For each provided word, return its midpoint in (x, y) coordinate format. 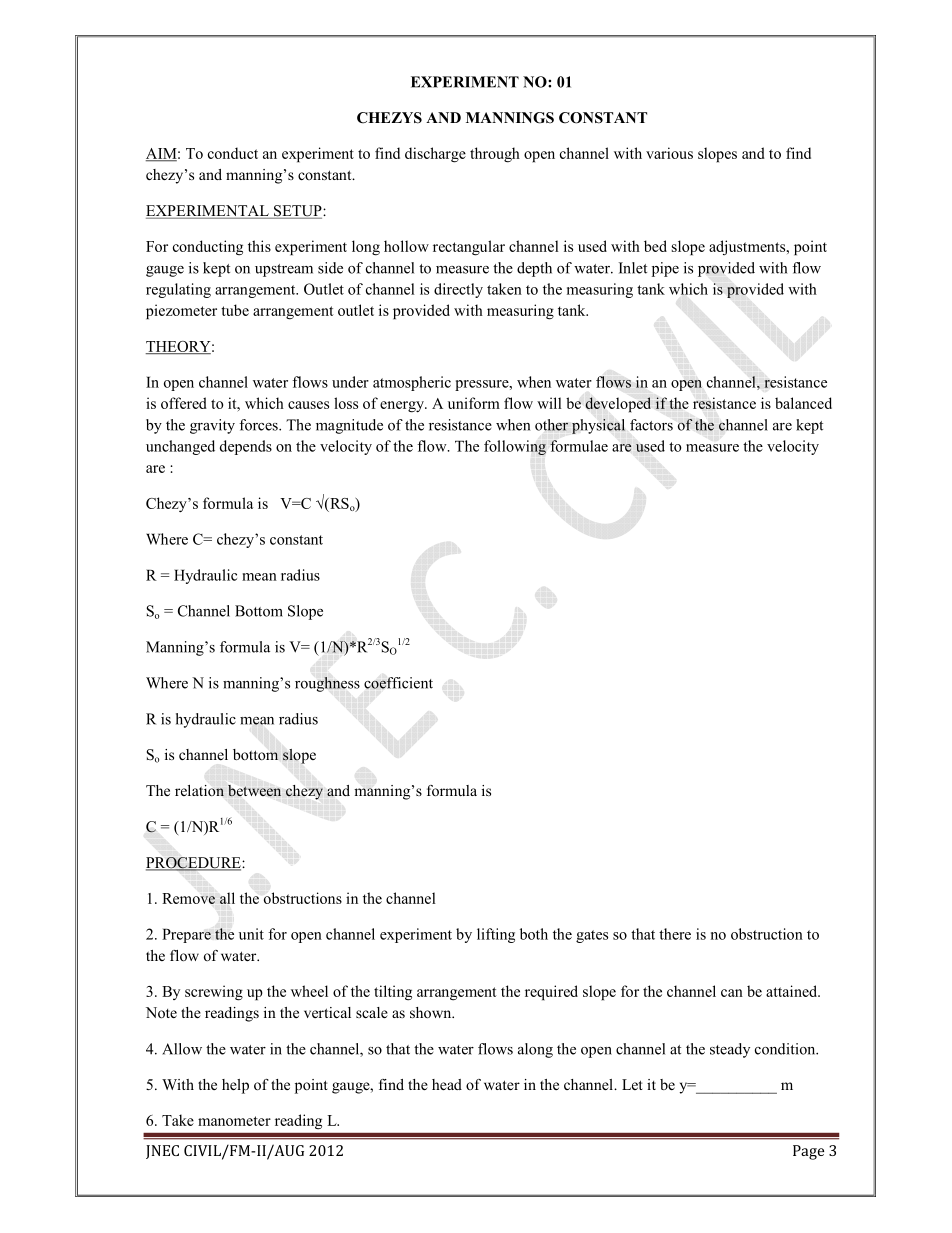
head (447, 1084)
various (669, 153)
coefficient (398, 683)
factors (651, 425)
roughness (327, 684)
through (495, 155)
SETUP (297, 212)
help (235, 1086)
